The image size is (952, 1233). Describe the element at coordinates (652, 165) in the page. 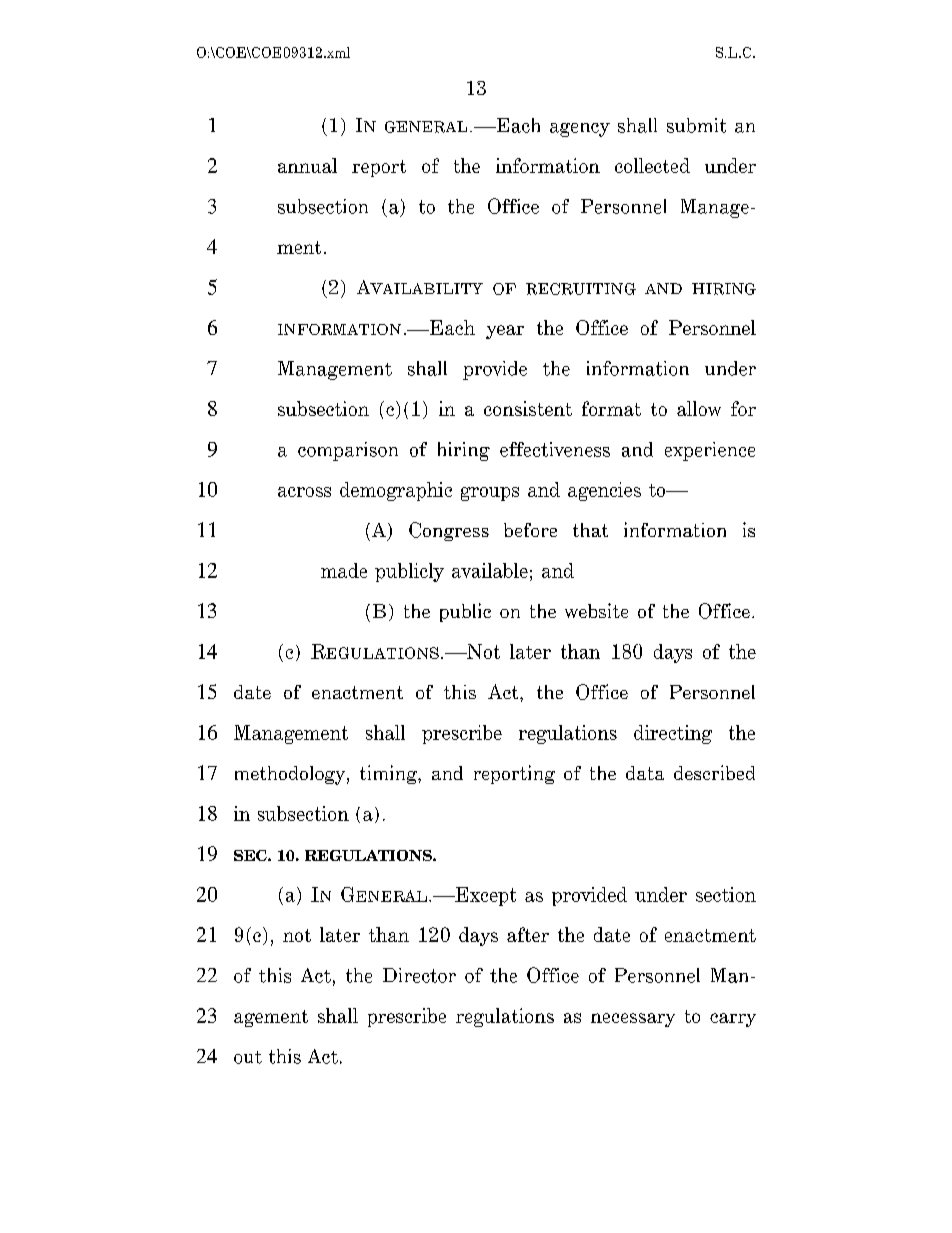

I see `collected` at that location.
